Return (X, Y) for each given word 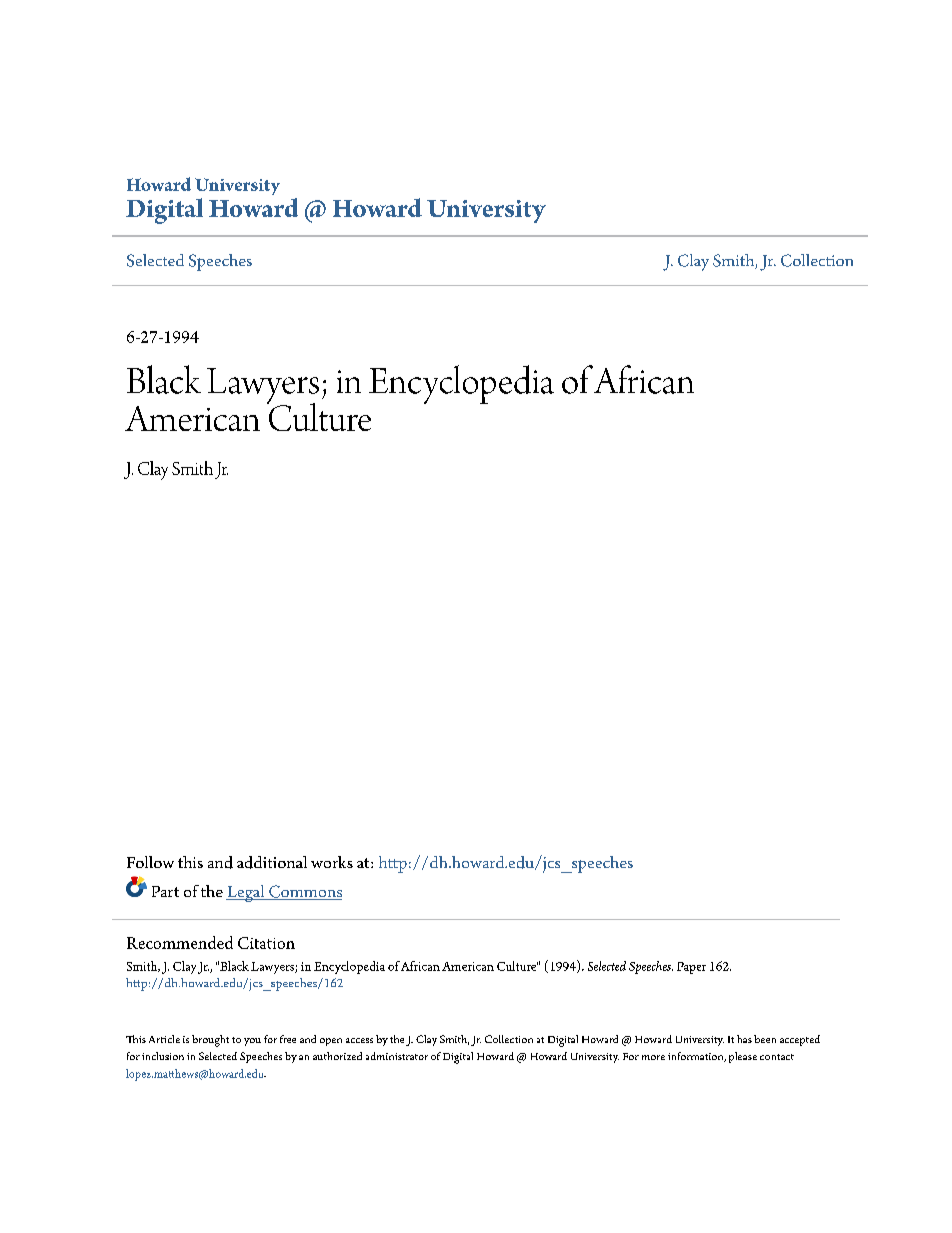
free (288, 1039)
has (744, 1039)
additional (272, 862)
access (359, 1040)
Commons (304, 892)
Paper (691, 968)
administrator (397, 1056)
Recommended (180, 942)
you (252, 1042)
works (332, 862)
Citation (266, 943)
